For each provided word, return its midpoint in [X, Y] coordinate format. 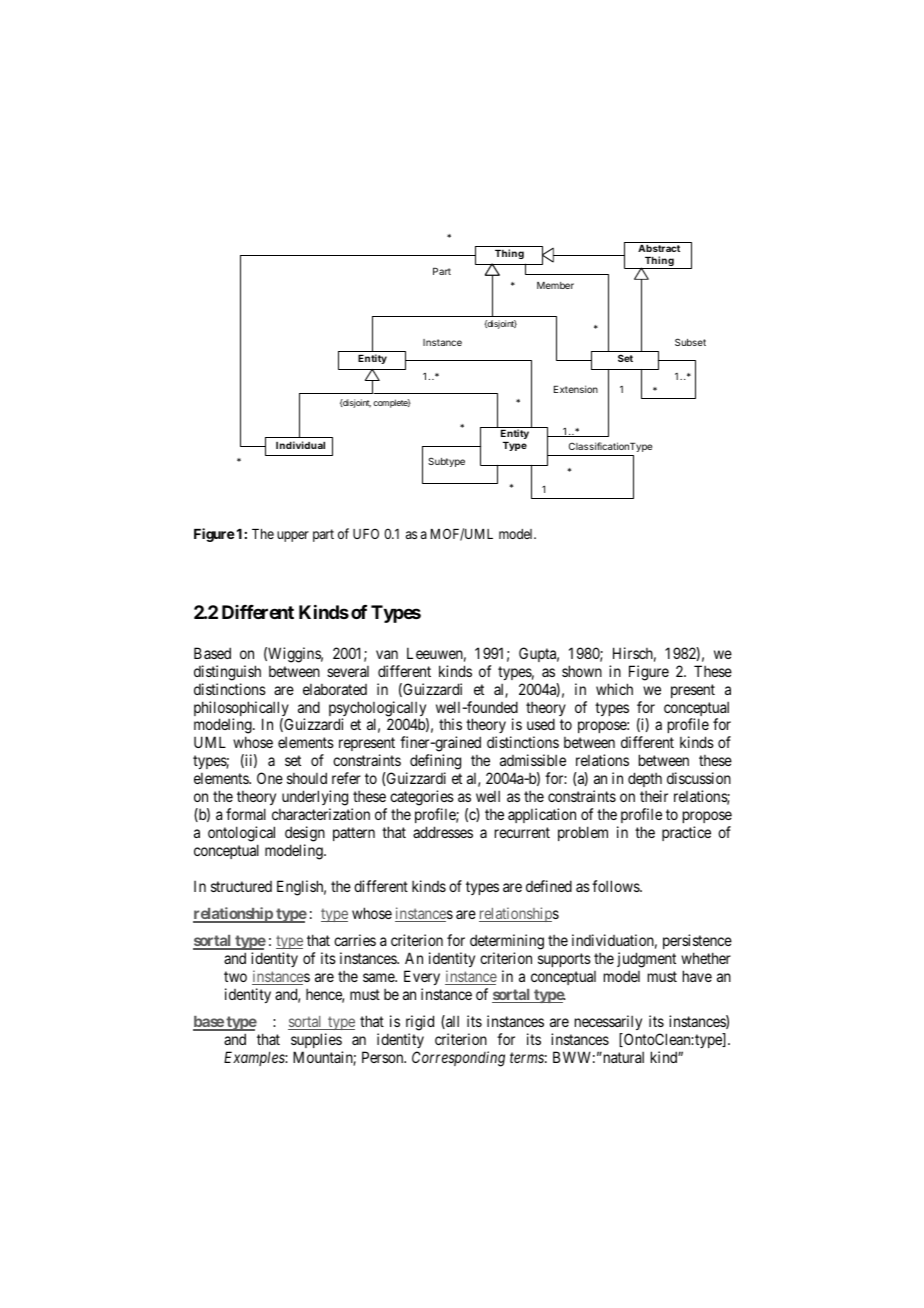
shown [582, 671]
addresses [443, 832]
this [450, 724]
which [614, 689]
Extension [576, 389]
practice [686, 833]
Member [555, 285]
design [305, 834]
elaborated [335, 689]
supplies [316, 1040]
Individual [300, 445]
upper [293, 536]
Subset [690, 342]
